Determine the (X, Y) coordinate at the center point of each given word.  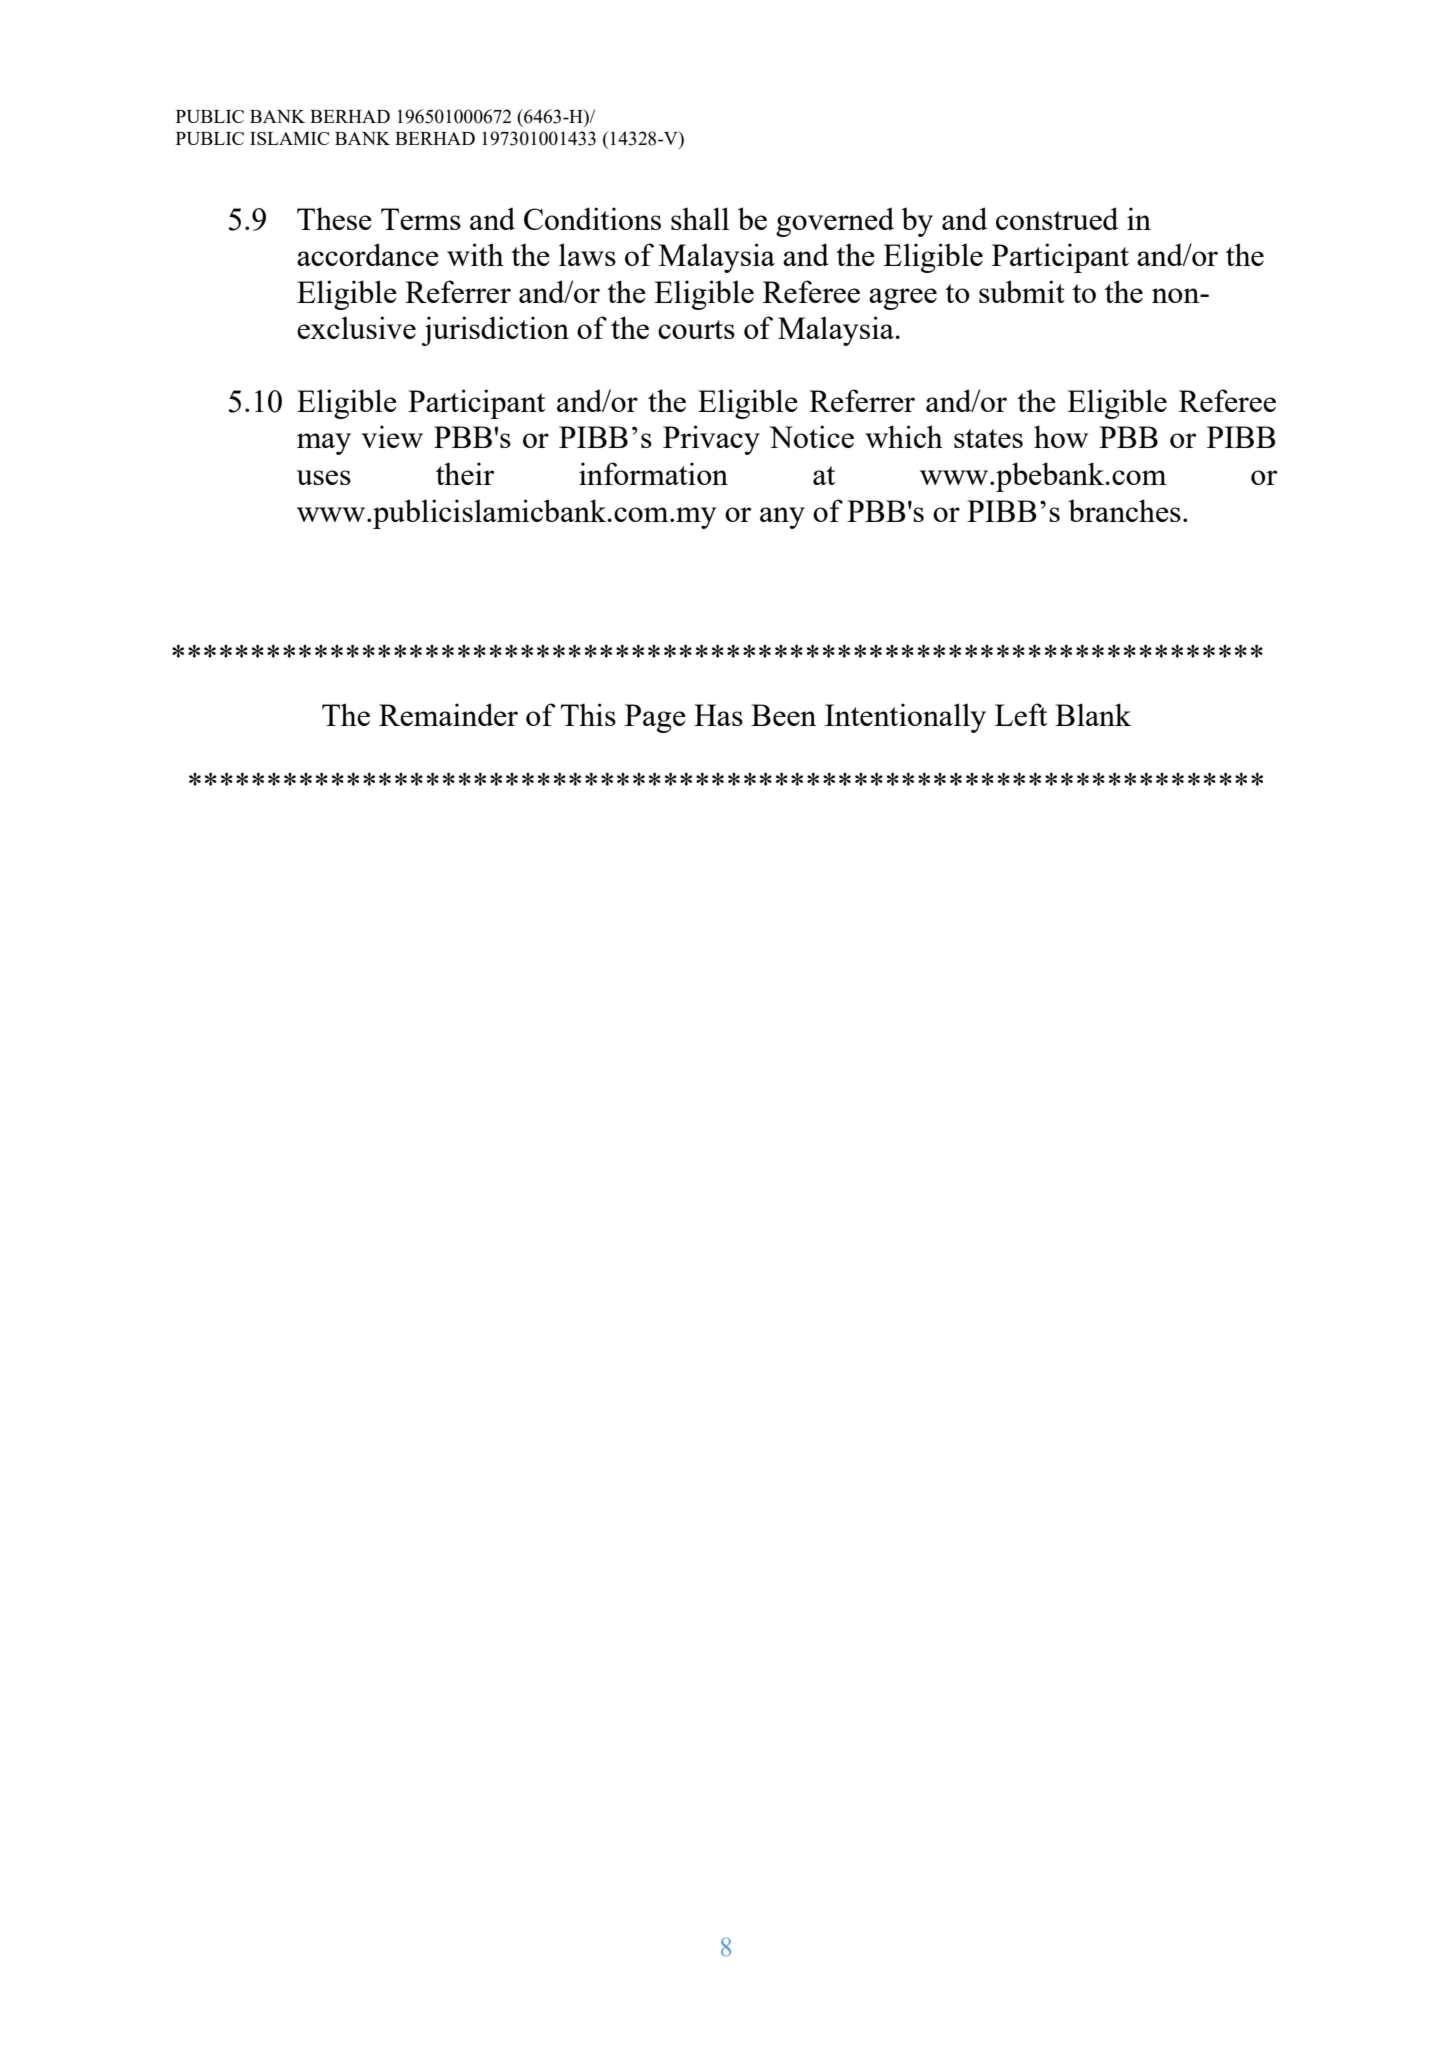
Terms (421, 219)
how (1061, 436)
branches (1124, 510)
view (392, 436)
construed (1057, 218)
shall (700, 218)
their (465, 473)
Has (718, 715)
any (782, 518)
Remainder (448, 714)
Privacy (711, 440)
